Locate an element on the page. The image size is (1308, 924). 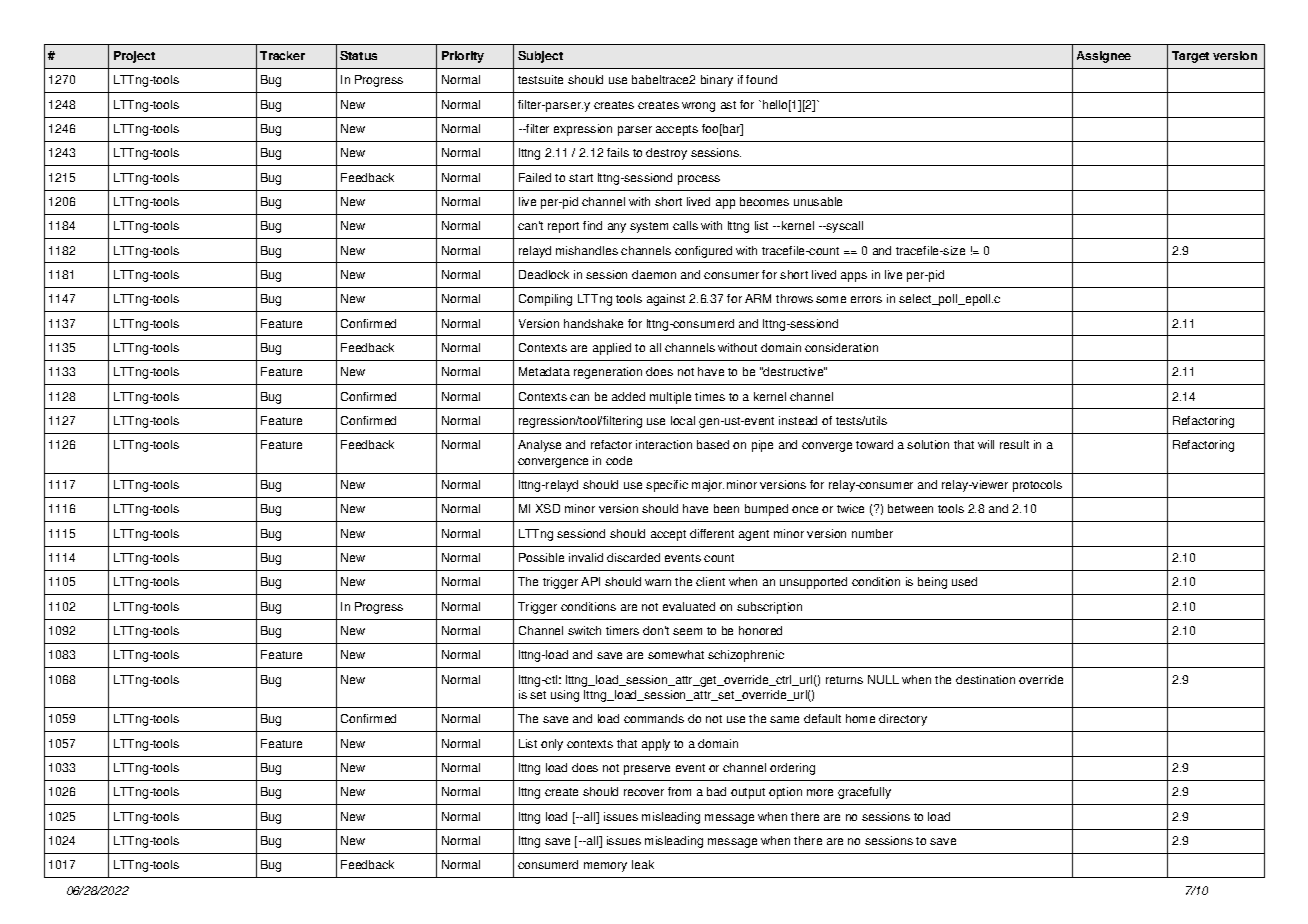
result is located at coordinates (1014, 444).
